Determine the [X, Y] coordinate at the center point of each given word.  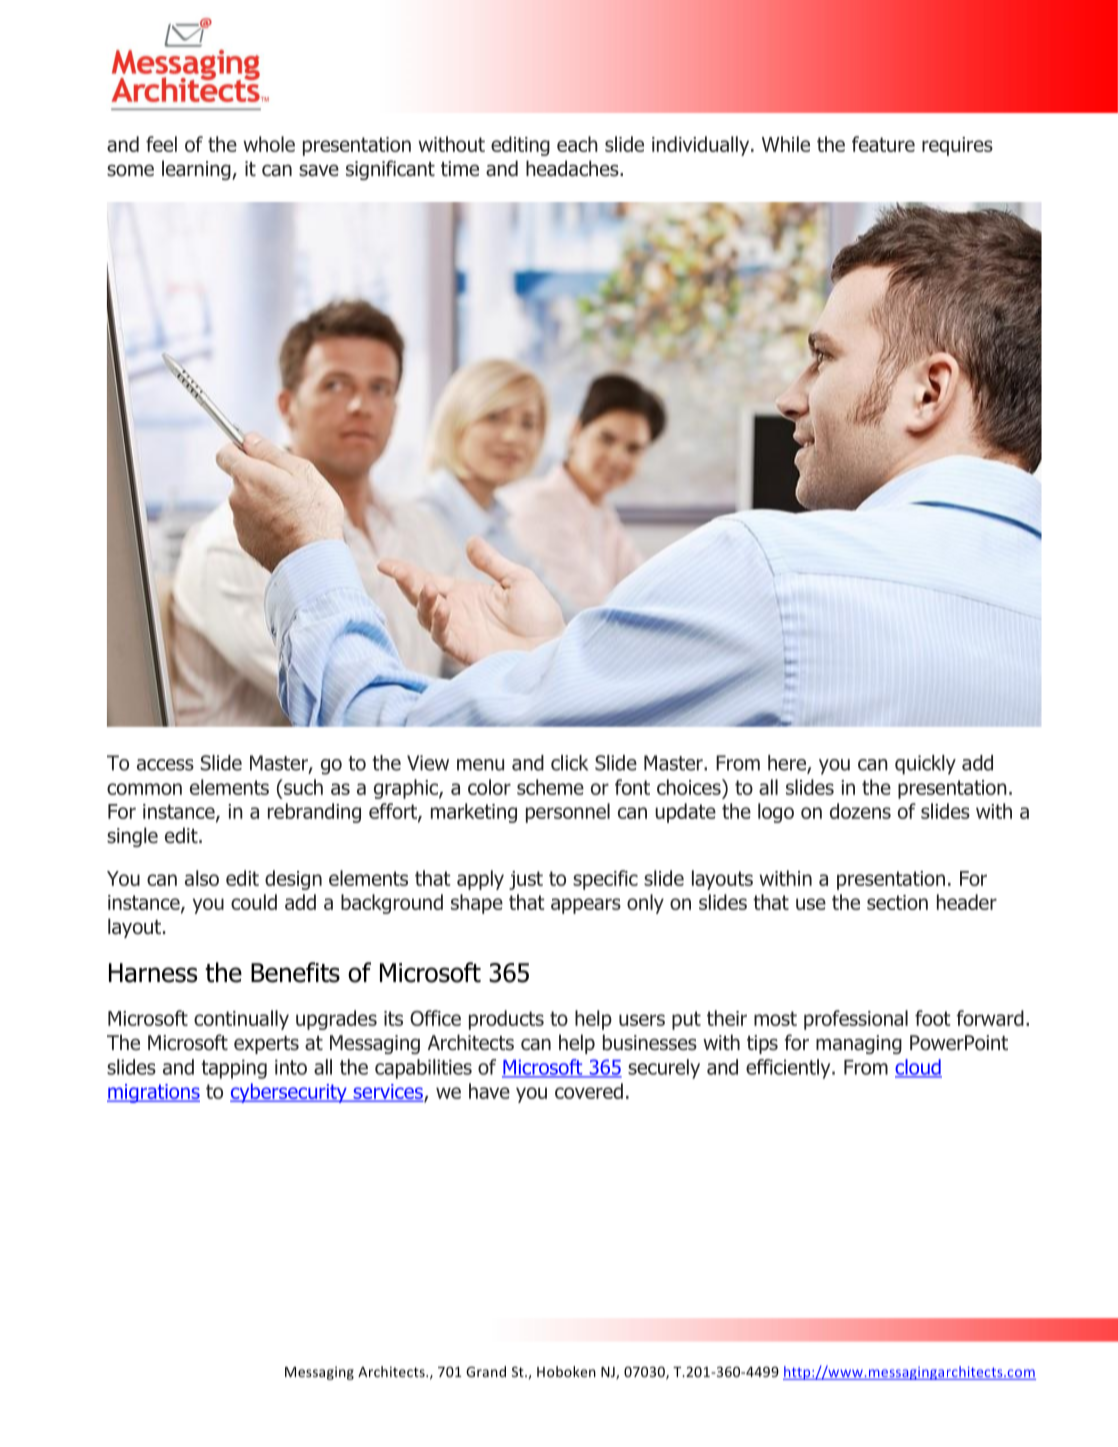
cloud [918, 1068]
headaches [573, 168]
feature [883, 144]
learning [197, 170]
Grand [486, 1371]
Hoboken [566, 1371]
